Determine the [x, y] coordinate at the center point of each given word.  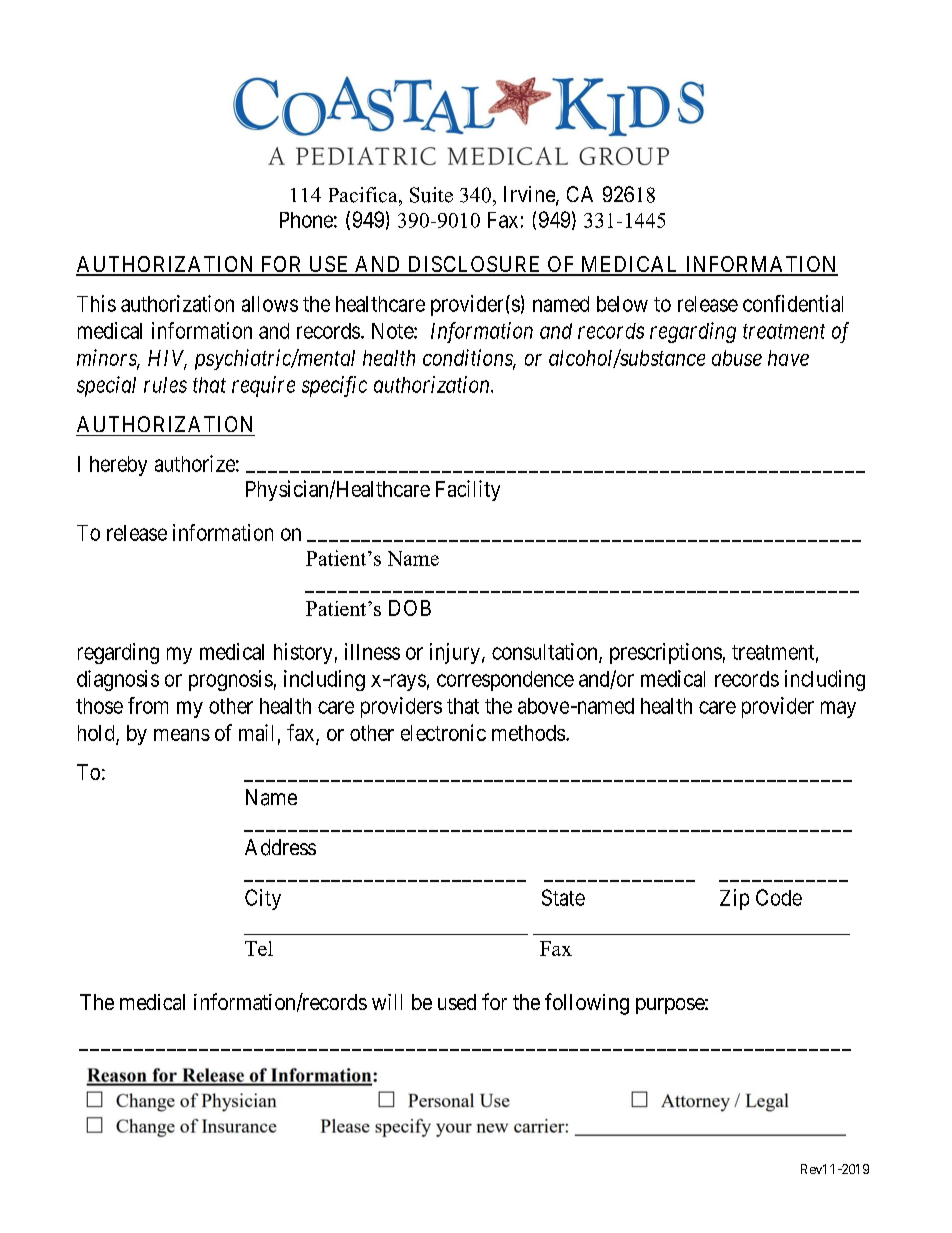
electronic [443, 732]
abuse [737, 358]
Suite [431, 195]
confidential [793, 303]
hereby [118, 466]
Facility [468, 490]
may [838, 709]
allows [270, 304]
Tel [259, 948]
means [182, 735]
